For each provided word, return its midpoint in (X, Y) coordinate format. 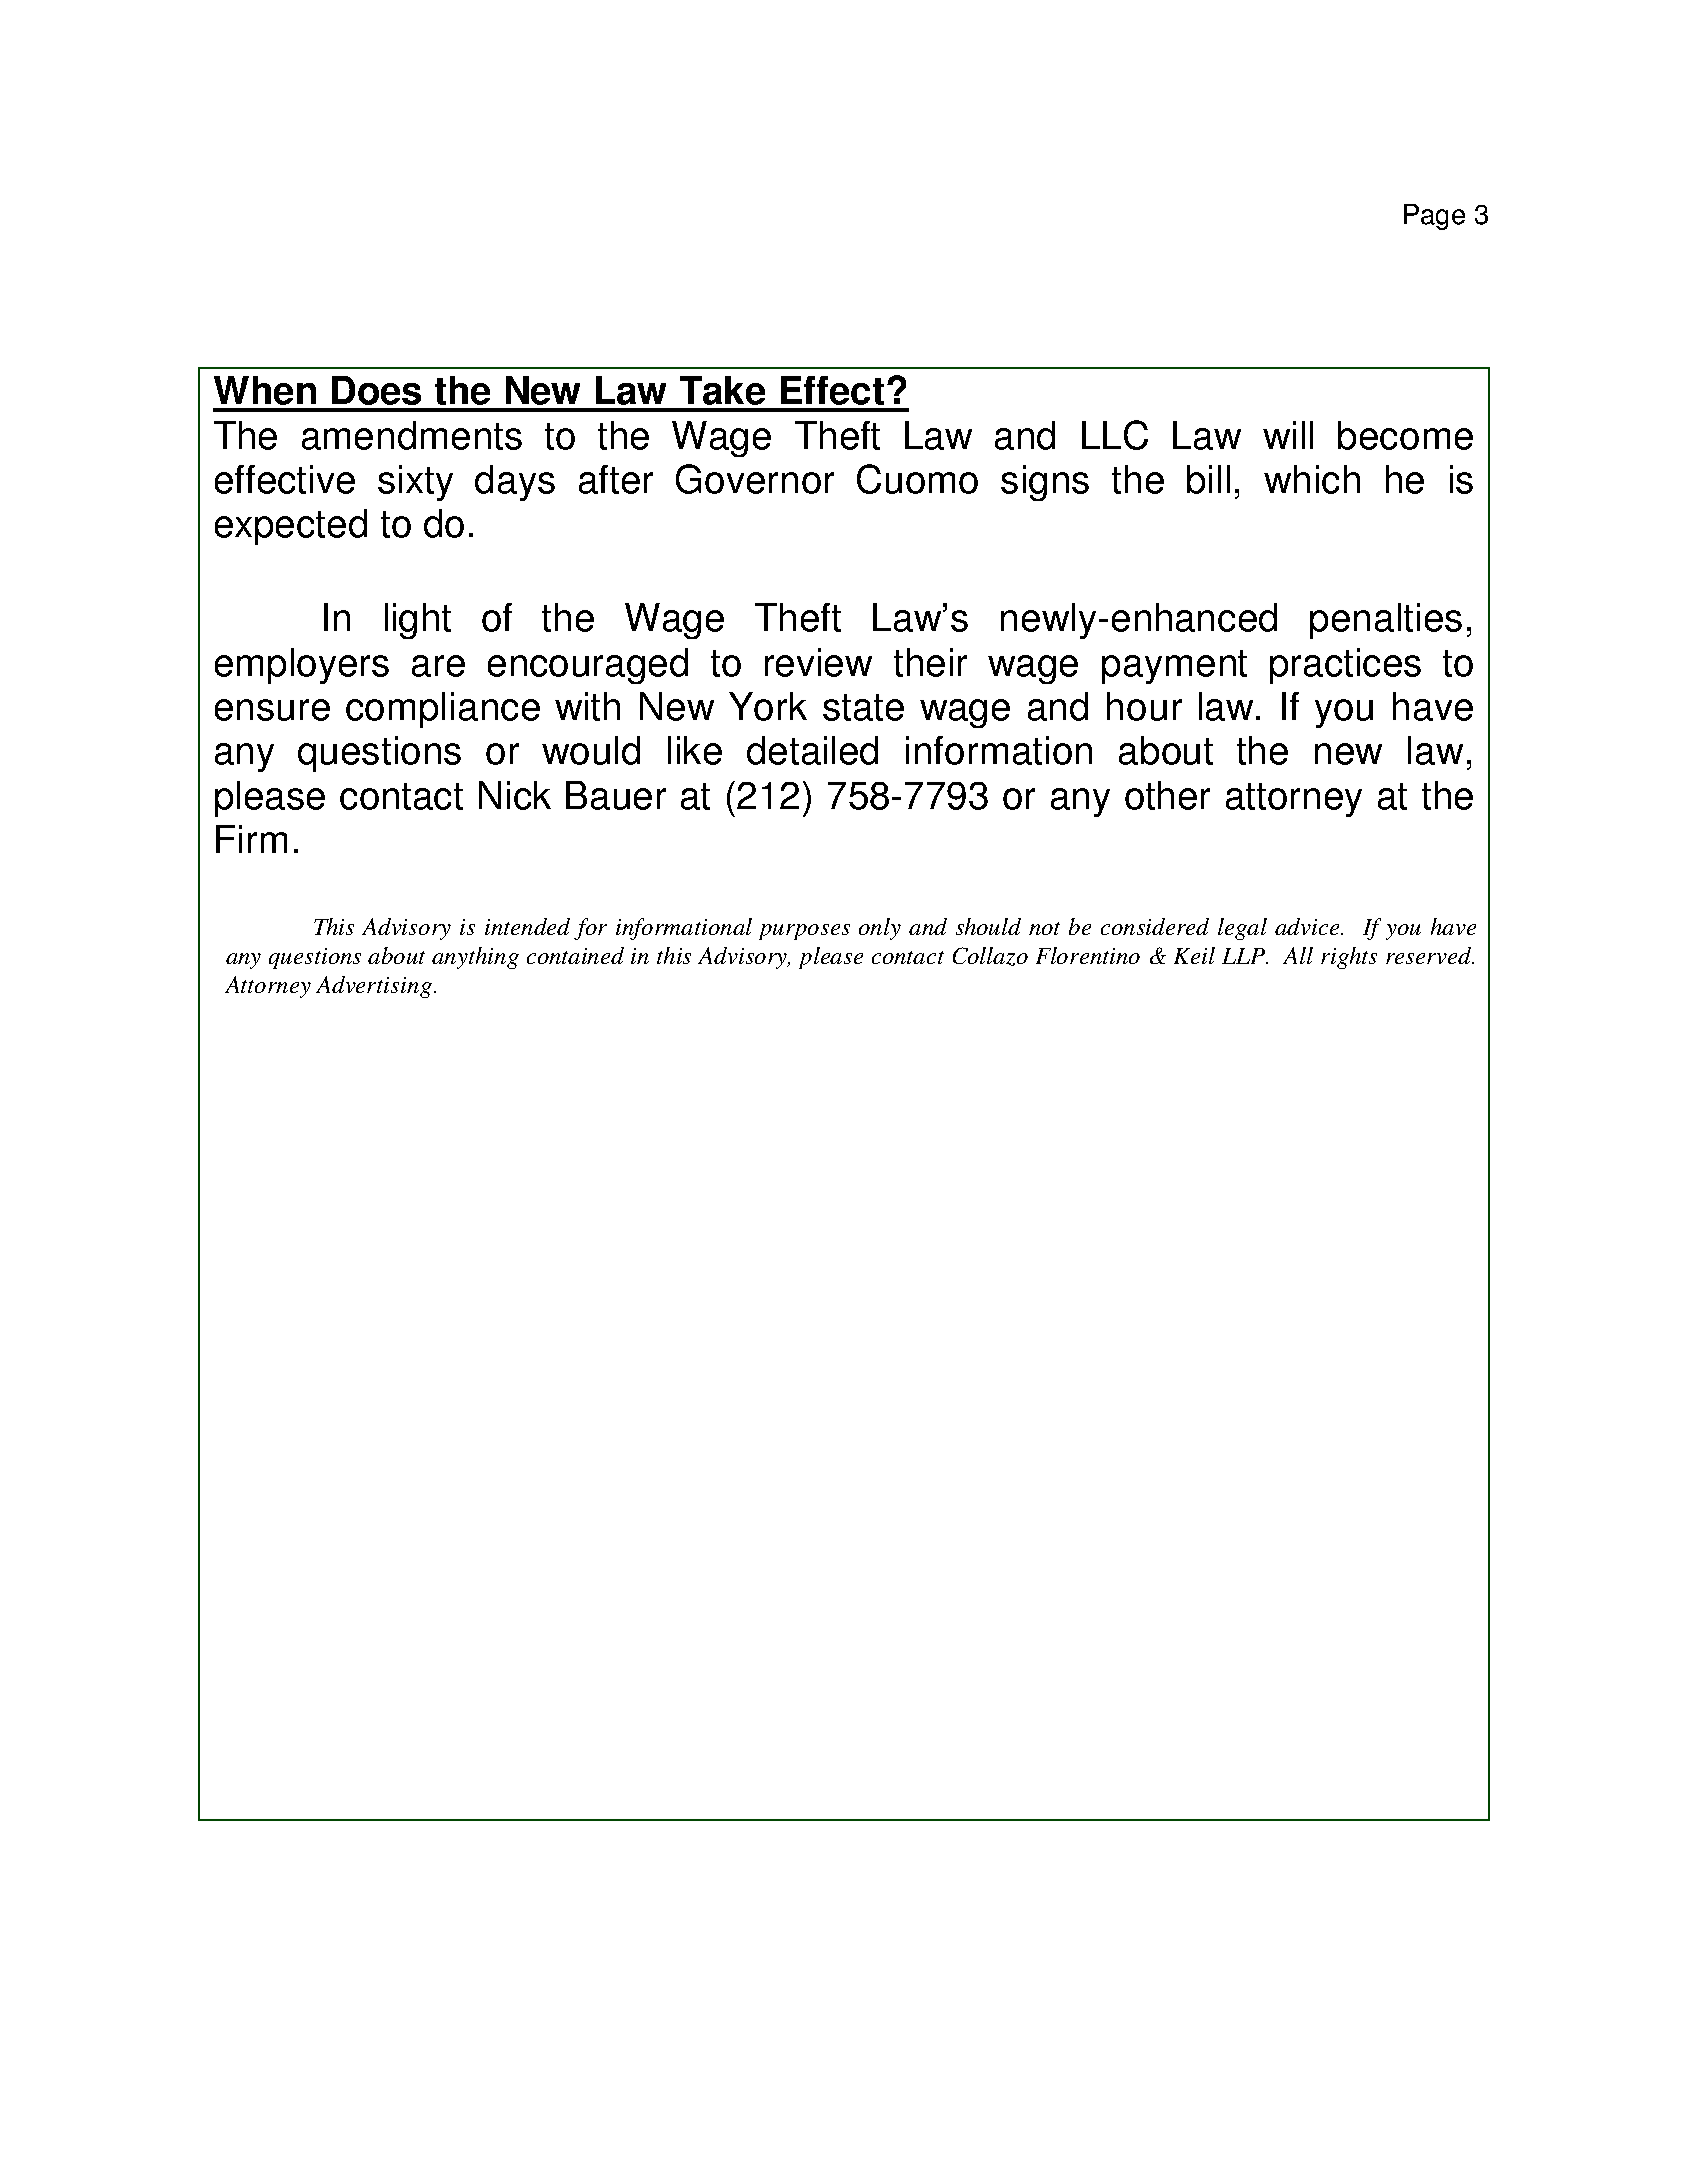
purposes (804, 932)
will (1288, 435)
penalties (1386, 621)
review (818, 662)
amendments (412, 435)
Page (1434, 217)
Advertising (374, 987)
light (418, 621)
